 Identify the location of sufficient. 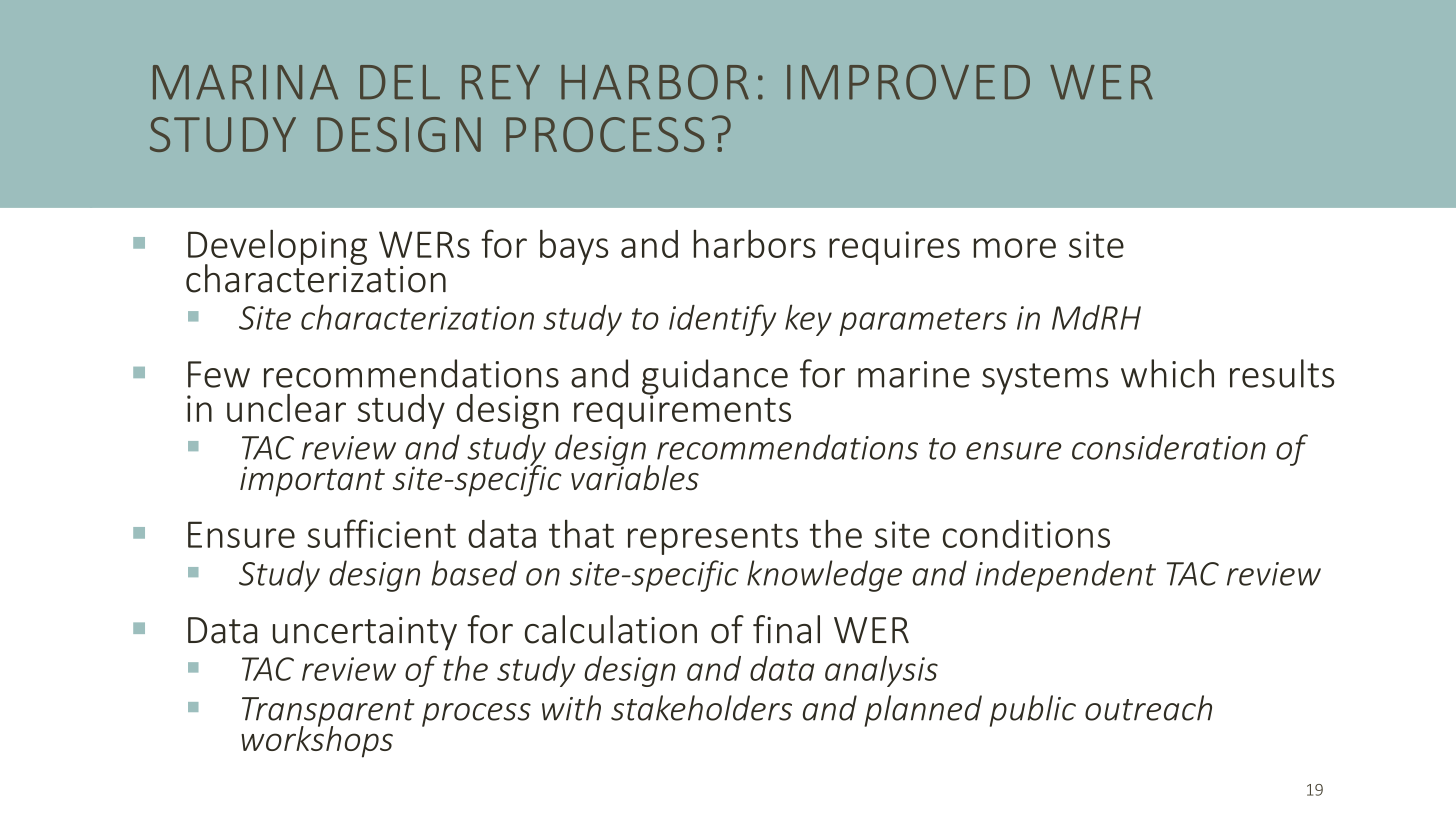
(381, 533).
